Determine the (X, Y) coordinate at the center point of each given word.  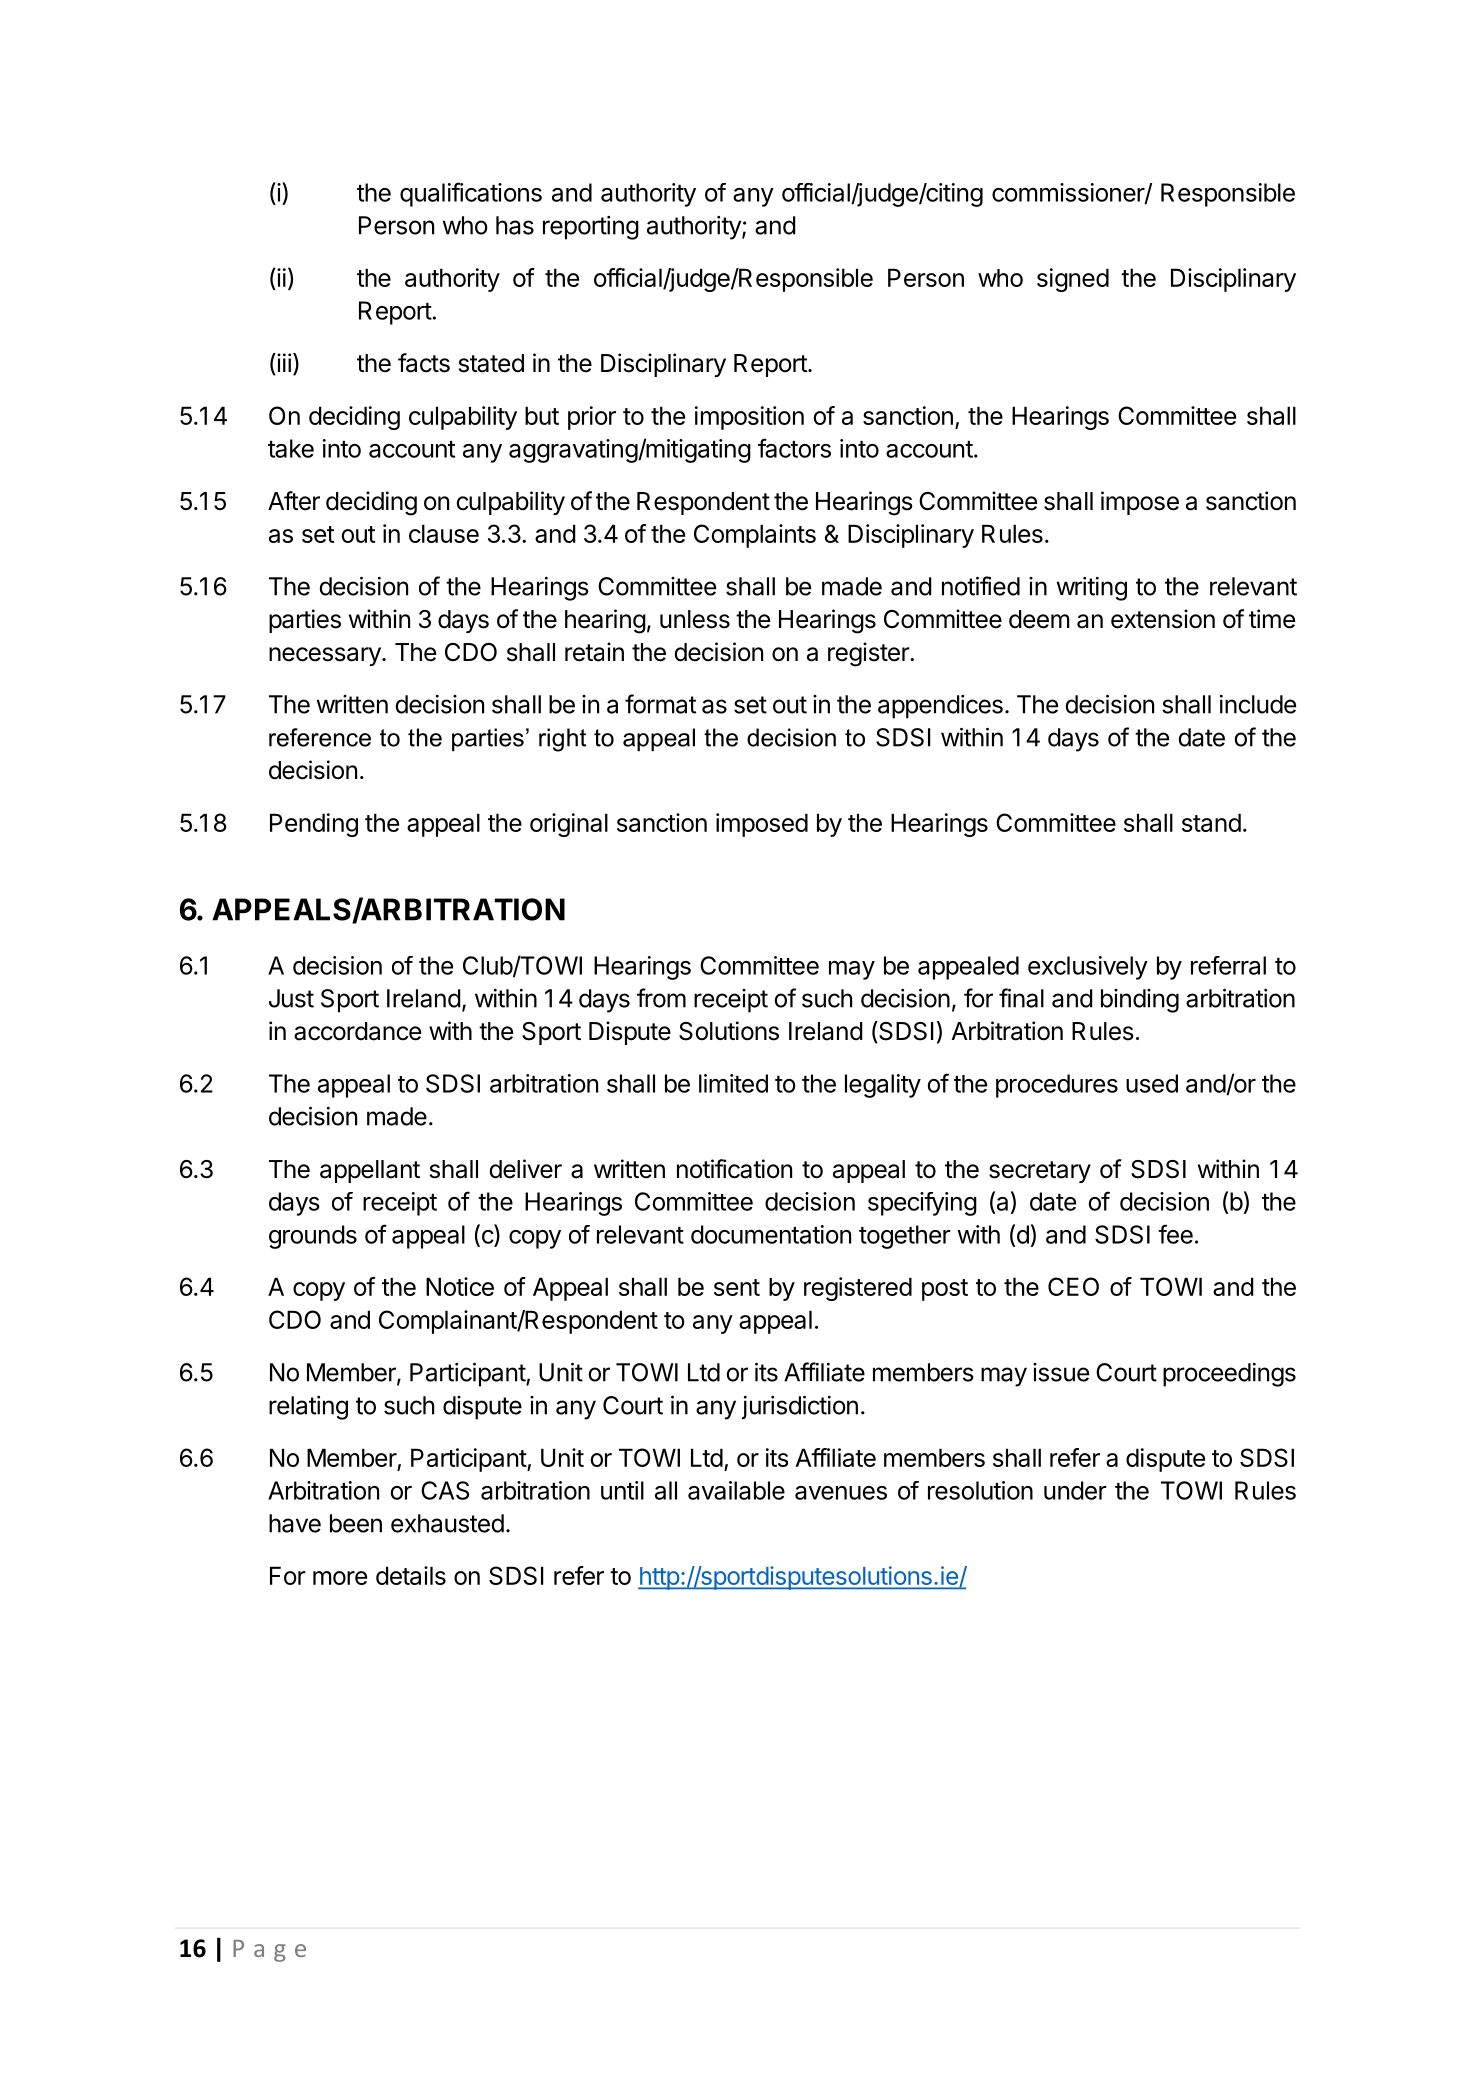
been (356, 1523)
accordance (357, 1031)
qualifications (471, 194)
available (736, 1490)
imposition (749, 418)
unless (695, 619)
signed (1073, 280)
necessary (326, 656)
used (1152, 1083)
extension (1163, 619)
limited (733, 1083)
